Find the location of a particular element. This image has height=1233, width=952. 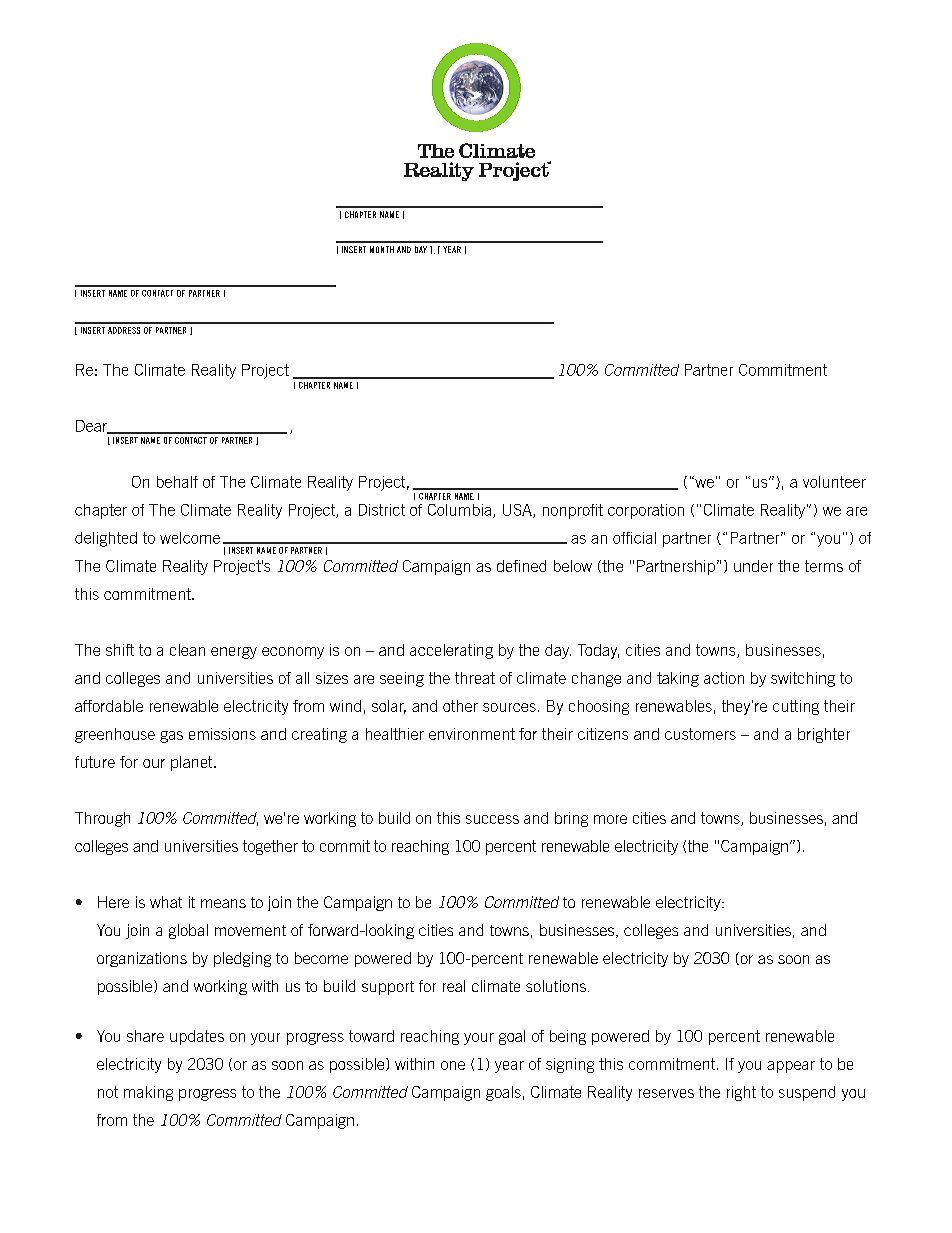

Through is located at coordinates (102, 819).
